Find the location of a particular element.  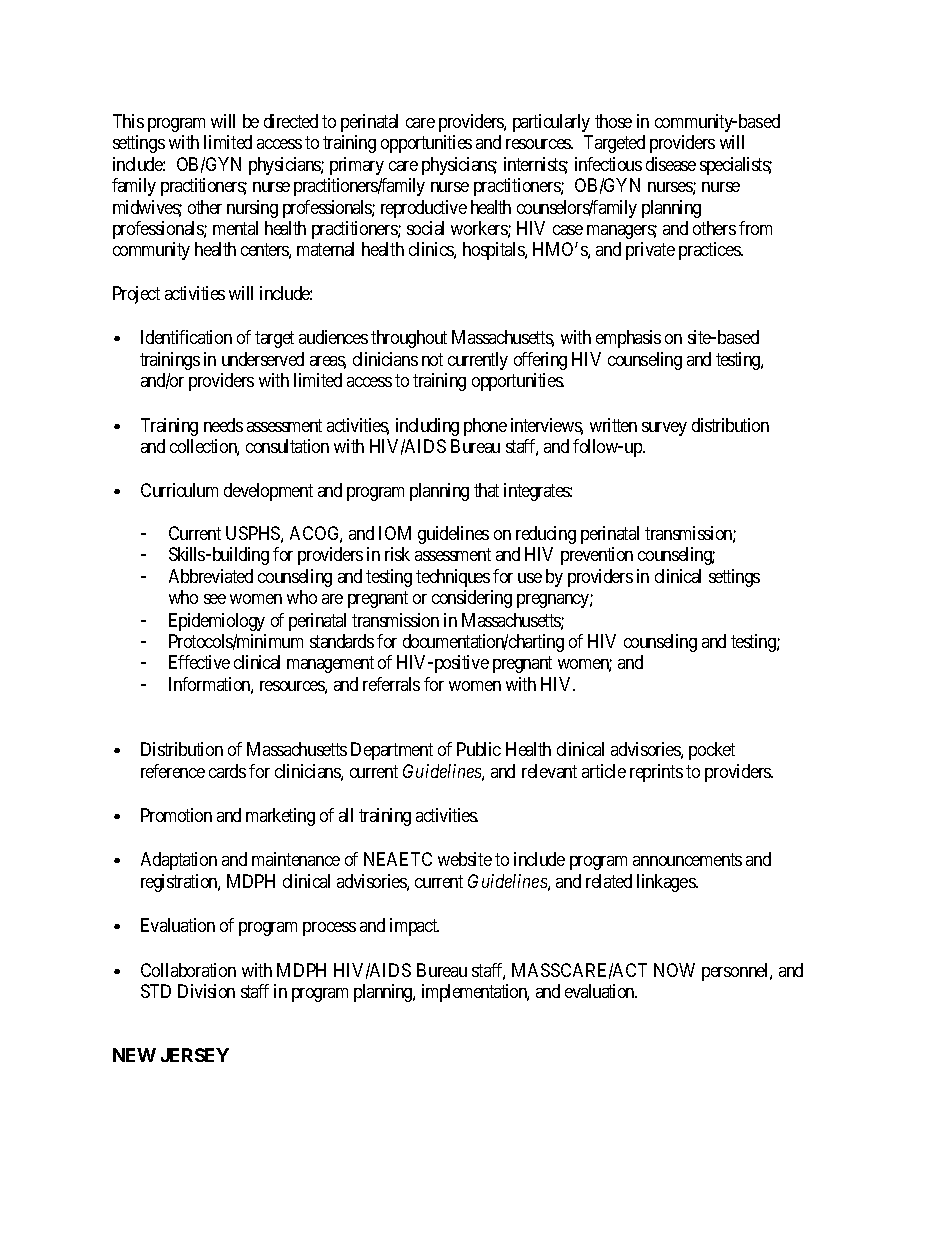

not is located at coordinates (432, 359).
